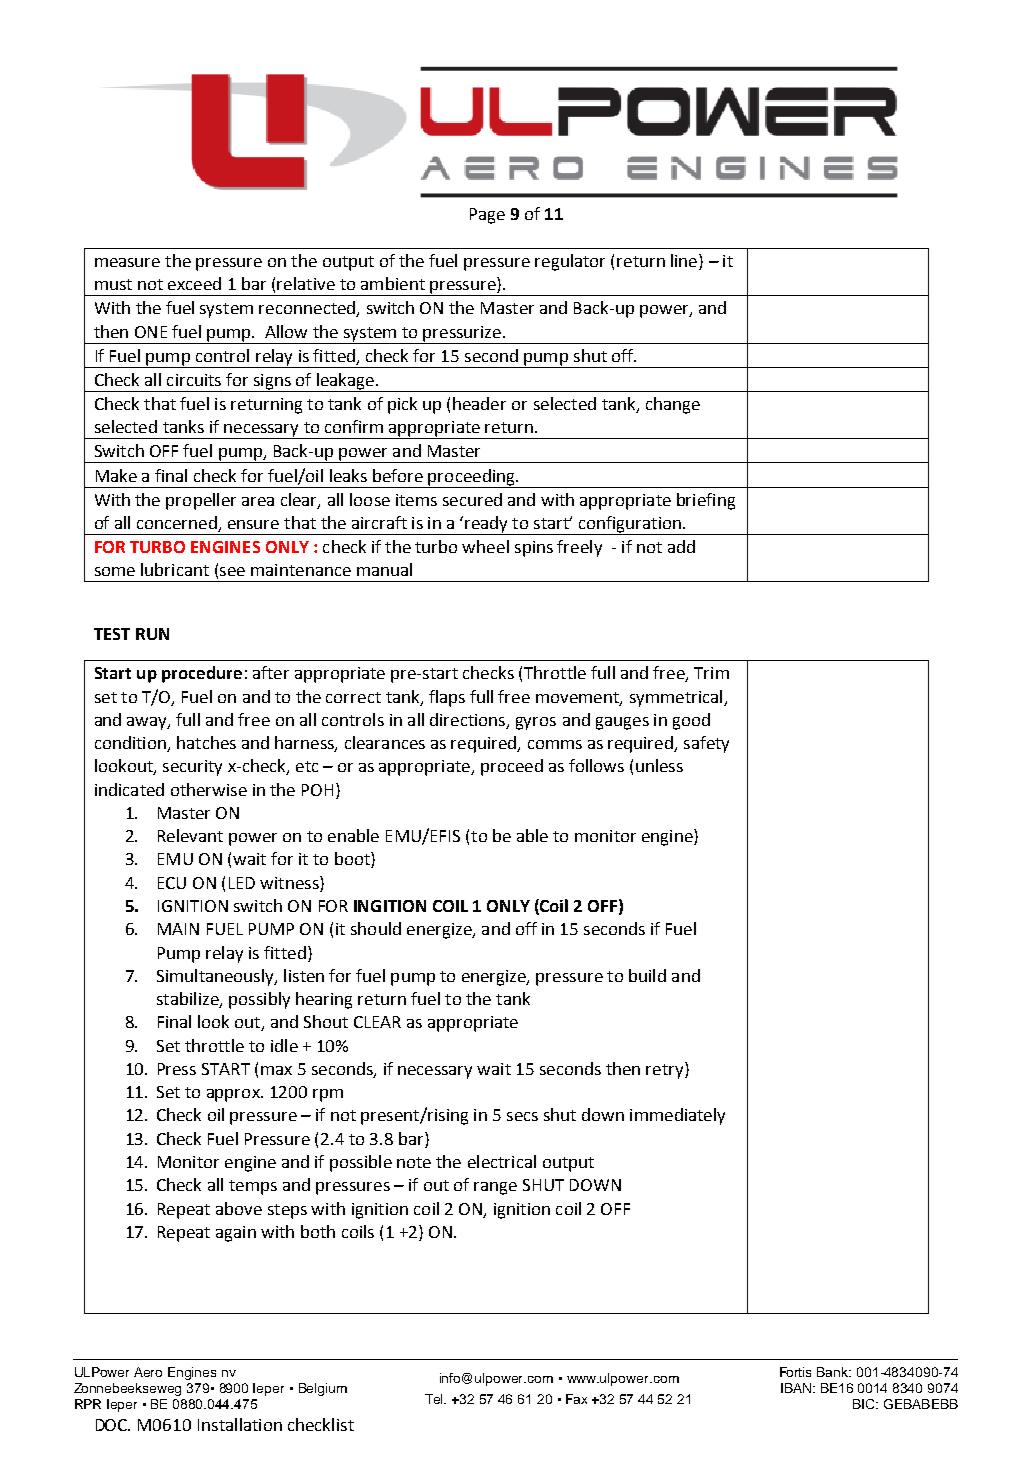  What do you see at coordinates (576, 1399) in the screenshot?
I see `Fax` at bounding box center [576, 1399].
